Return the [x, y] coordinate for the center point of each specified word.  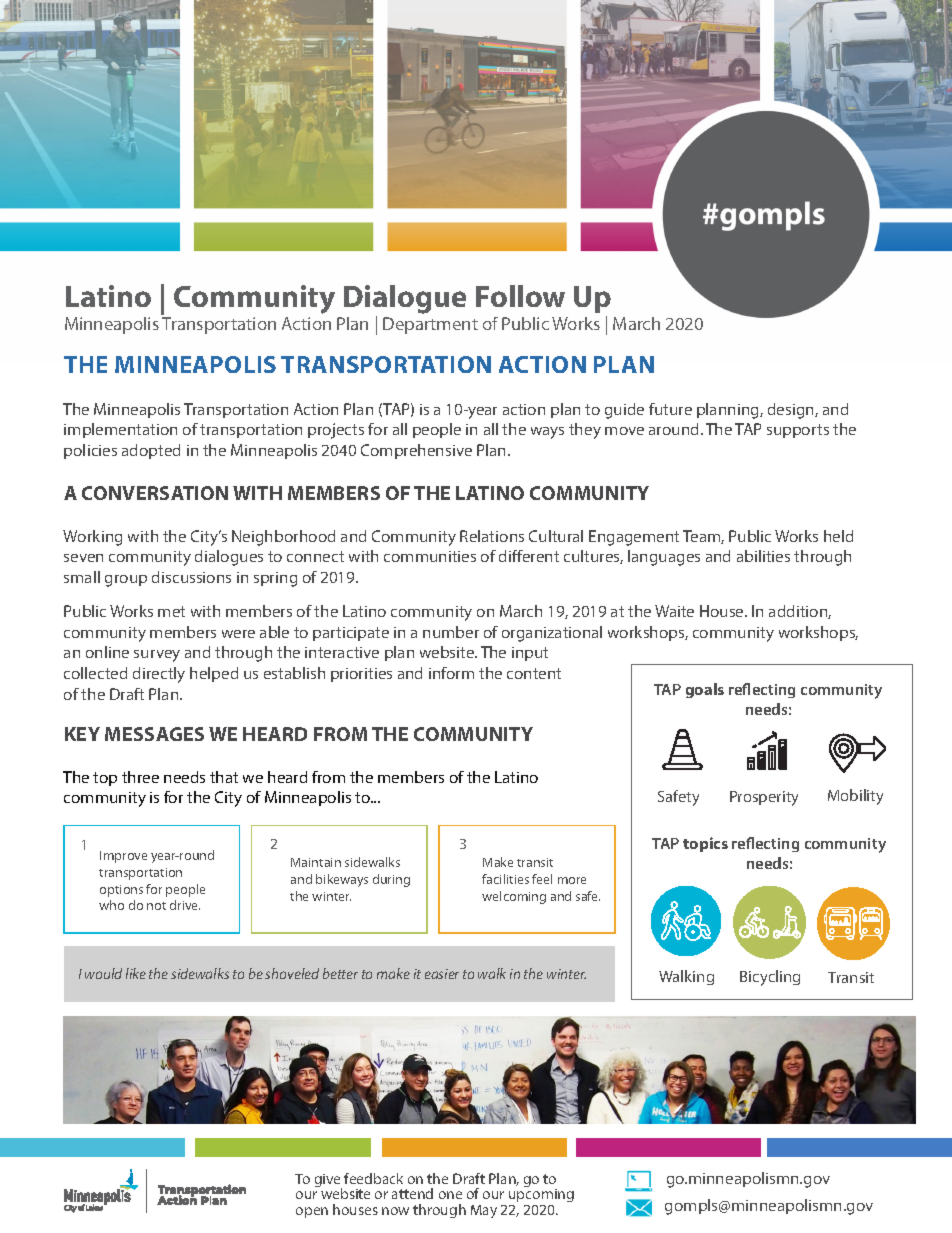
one [450, 1195]
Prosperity [764, 798]
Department [430, 325]
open [312, 1212]
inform [451, 673]
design [792, 411]
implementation [120, 430]
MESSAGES [154, 734]
